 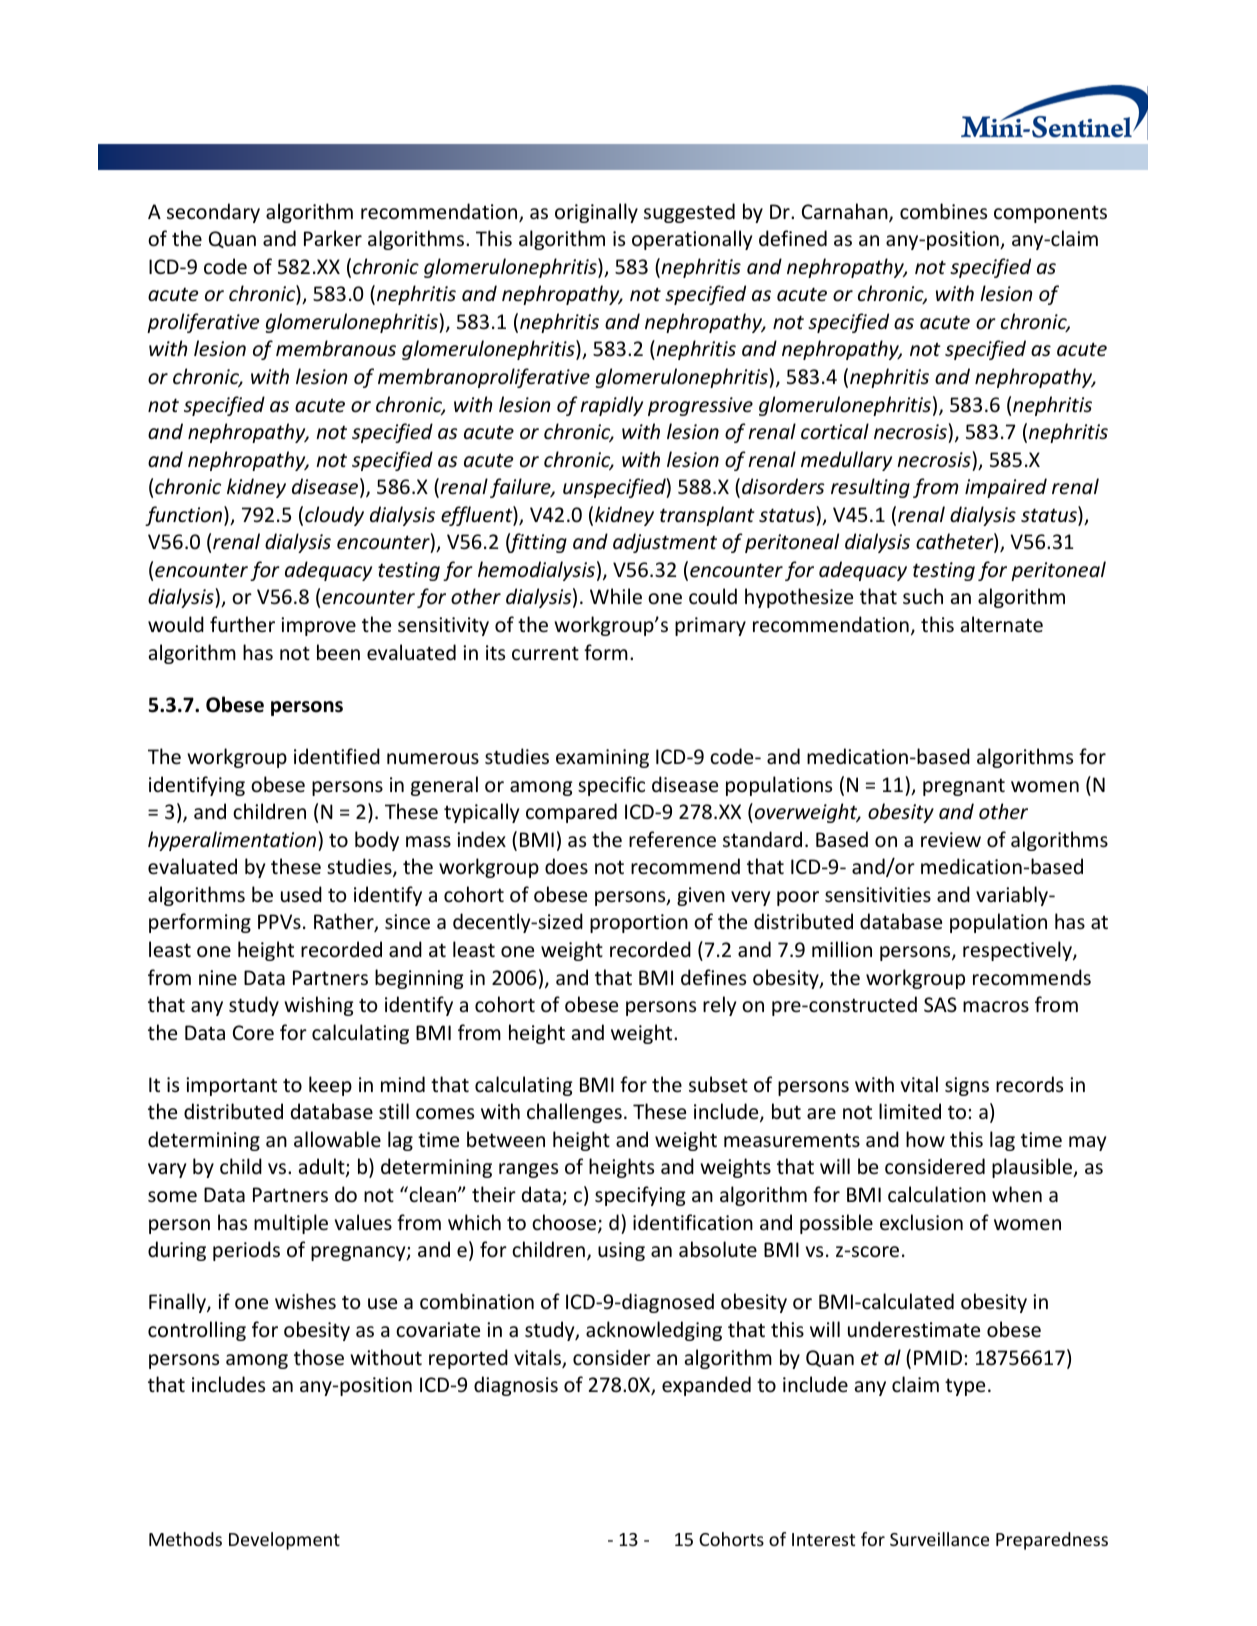 I want to click on does, so click(x=566, y=866).
